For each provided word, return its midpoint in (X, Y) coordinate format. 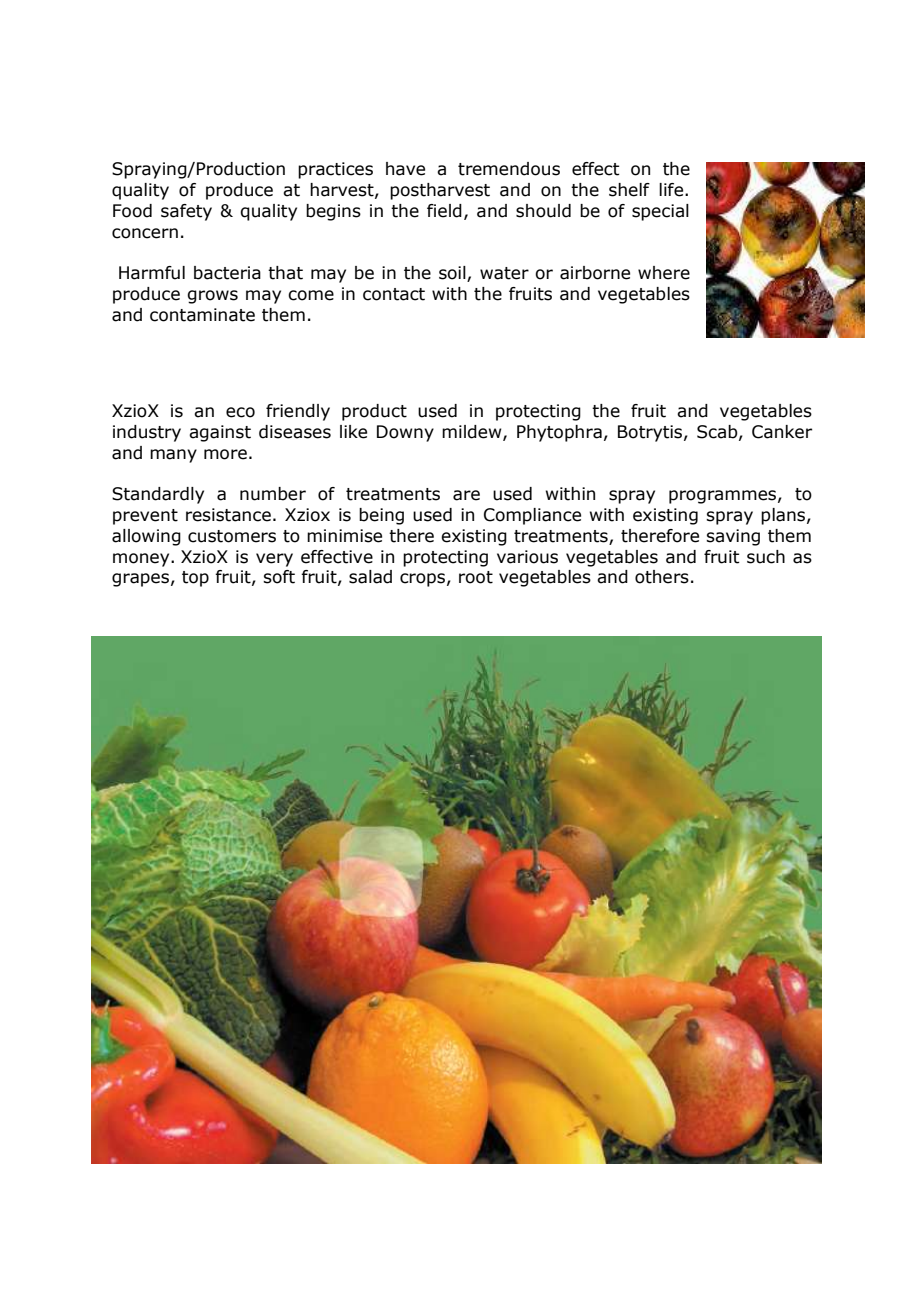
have (405, 169)
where (664, 273)
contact (394, 294)
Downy (405, 433)
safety (186, 212)
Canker (782, 432)
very (274, 560)
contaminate (202, 315)
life (672, 190)
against (220, 433)
